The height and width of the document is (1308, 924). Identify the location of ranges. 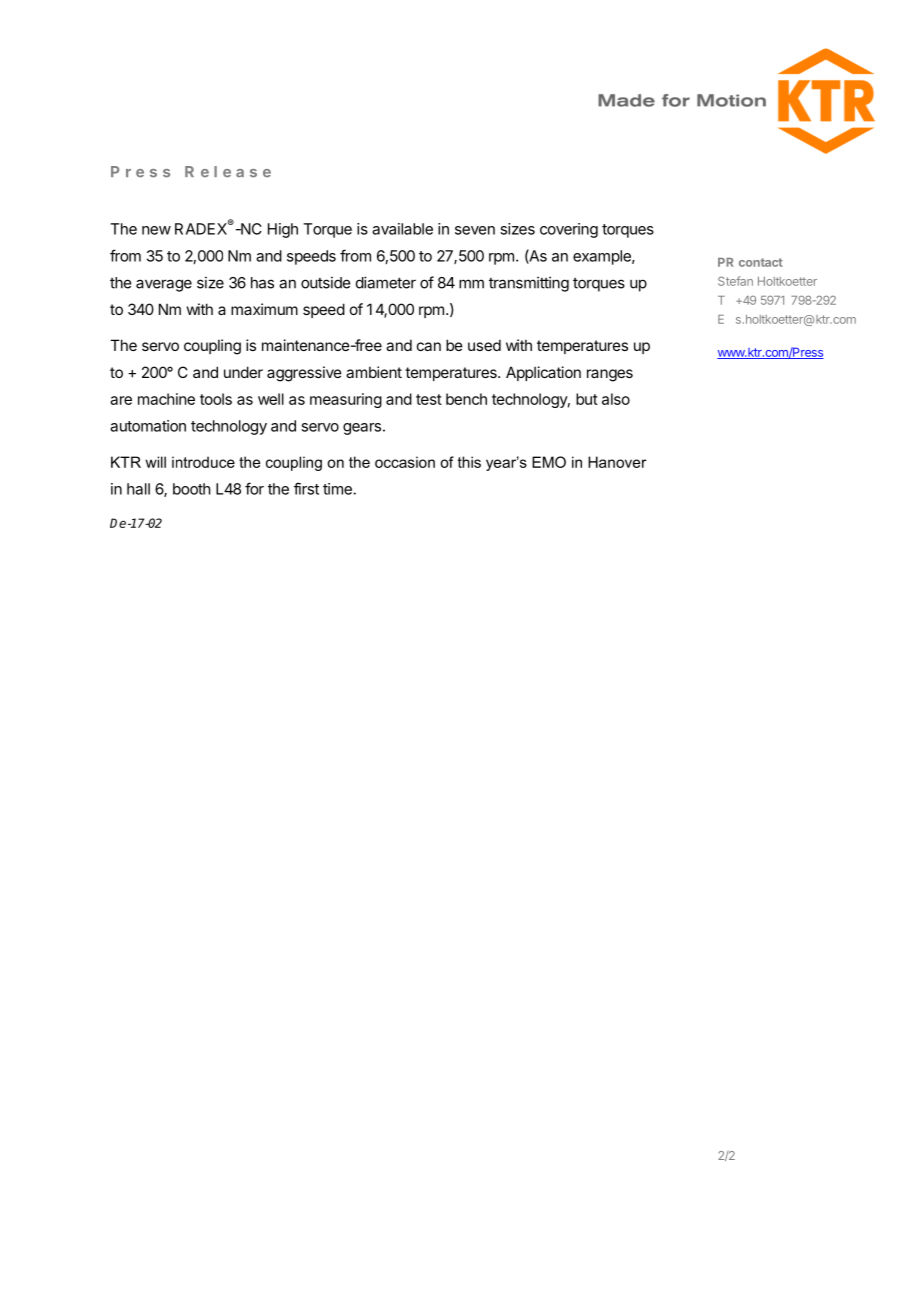
(610, 375).
